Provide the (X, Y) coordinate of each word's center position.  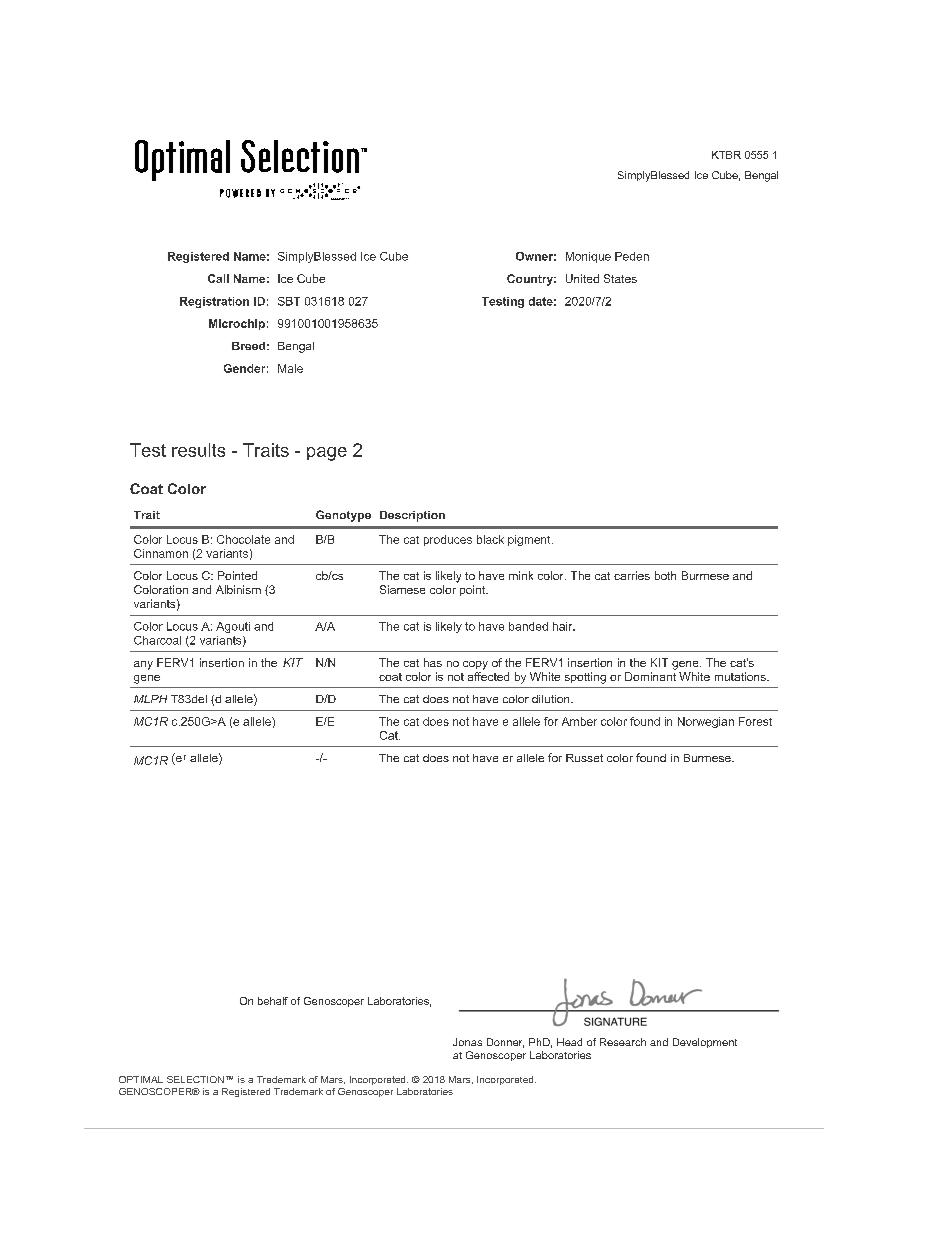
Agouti (233, 627)
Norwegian (706, 722)
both (665, 575)
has (433, 662)
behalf (273, 1001)
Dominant (650, 676)
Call (218, 278)
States (620, 278)
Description (412, 516)
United (582, 278)
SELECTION (195, 1079)
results (198, 450)
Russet (584, 758)
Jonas (467, 1042)
